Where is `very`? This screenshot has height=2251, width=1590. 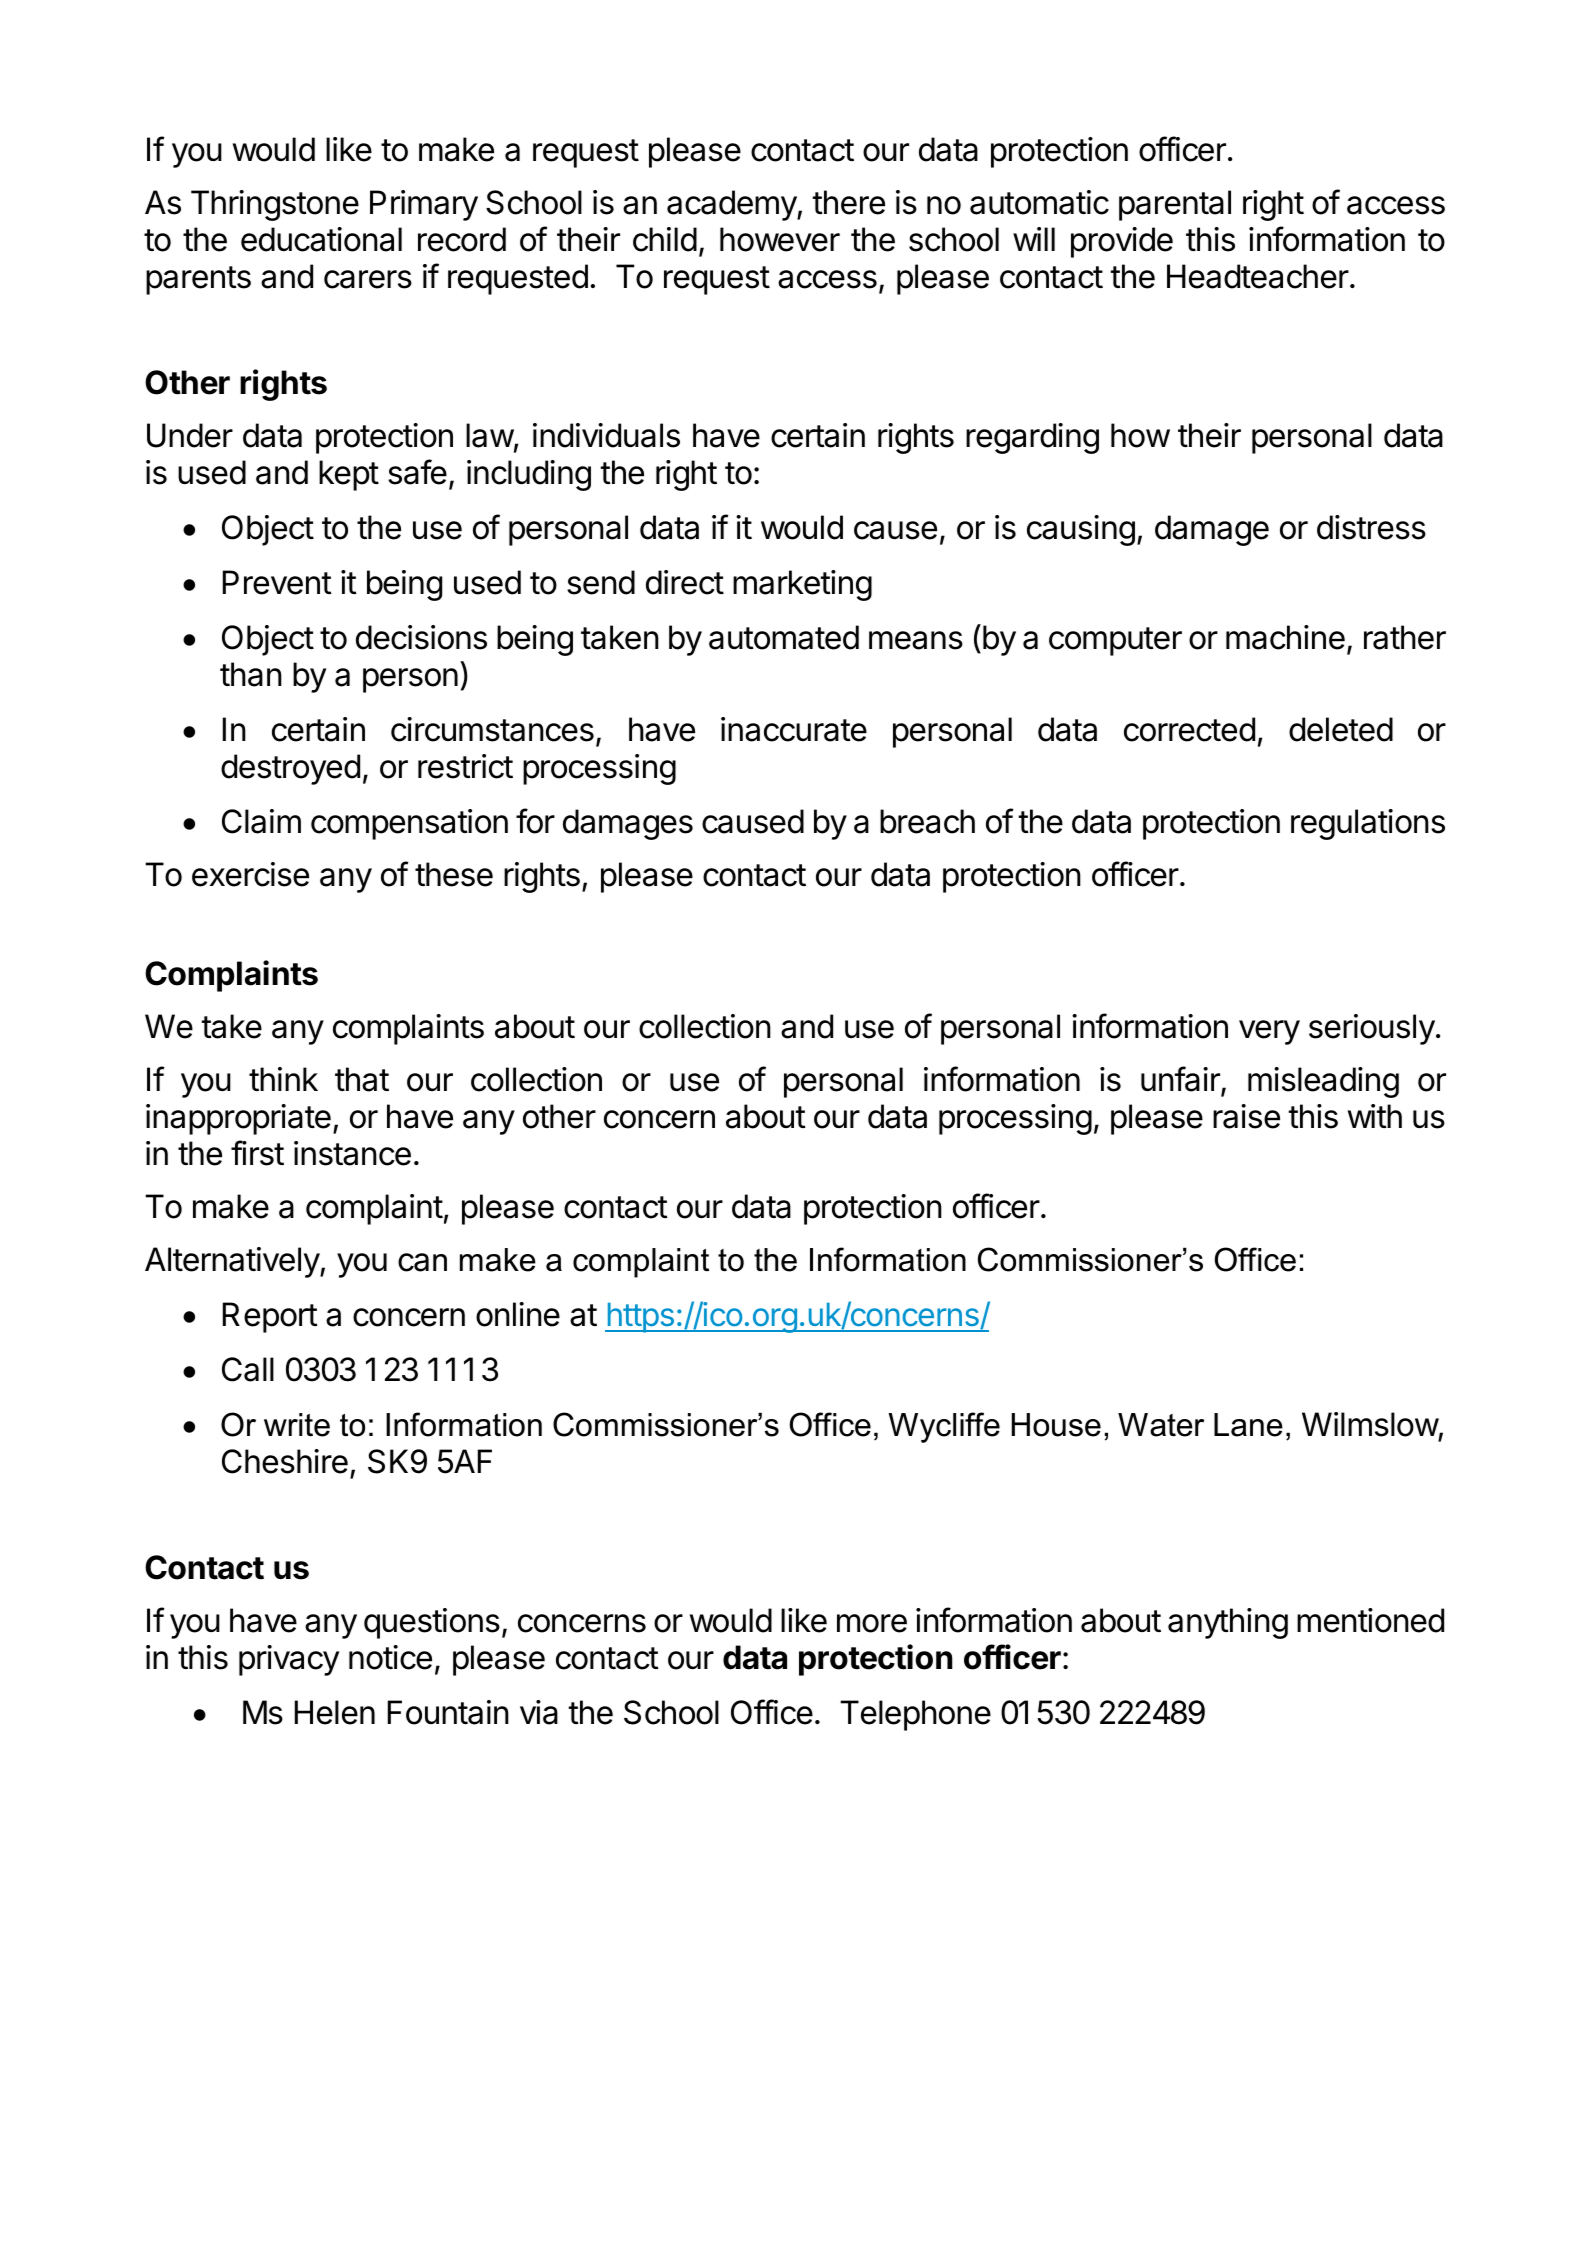
very is located at coordinates (1269, 1032).
